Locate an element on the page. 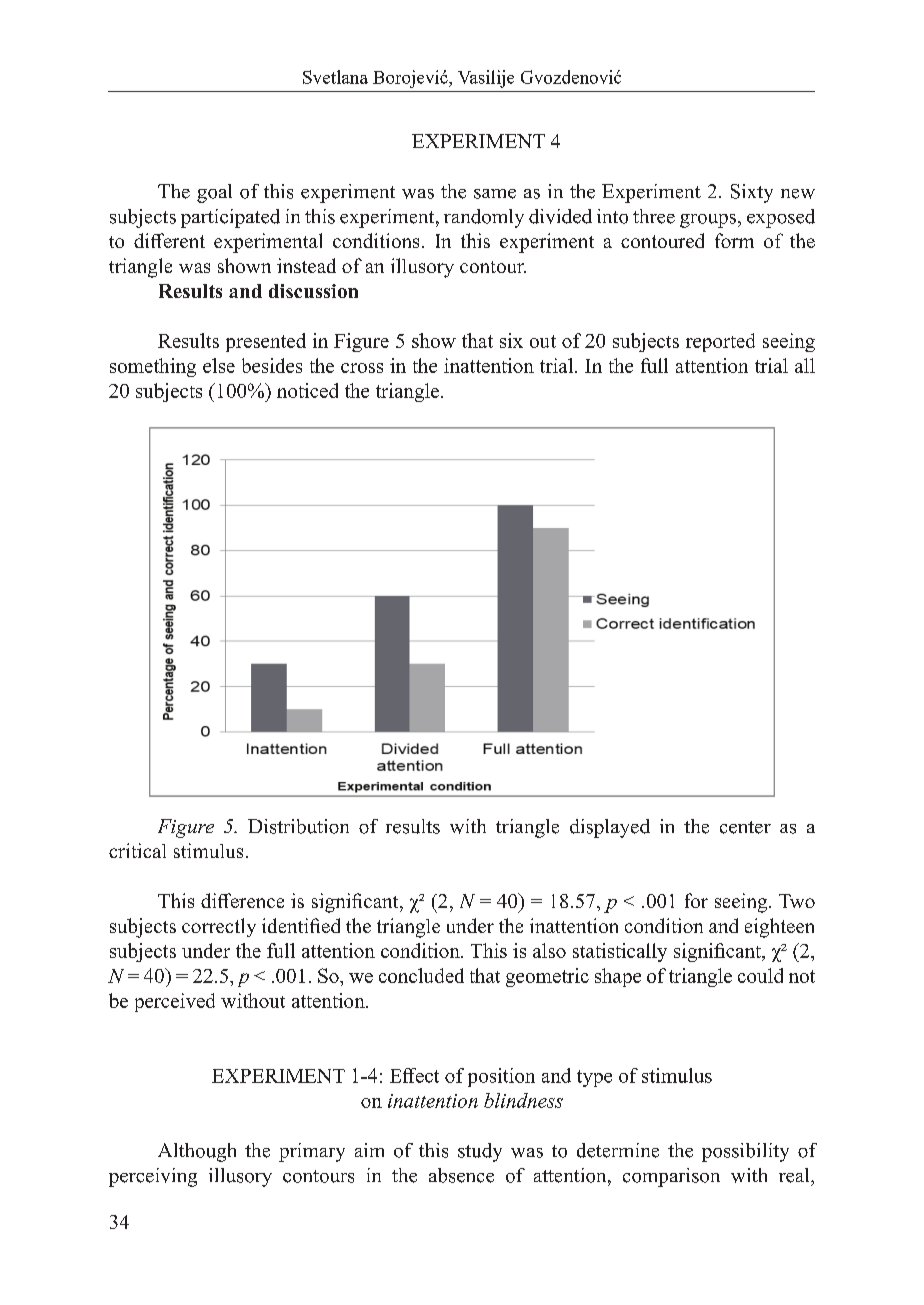  Sixty is located at coordinates (752, 193).
